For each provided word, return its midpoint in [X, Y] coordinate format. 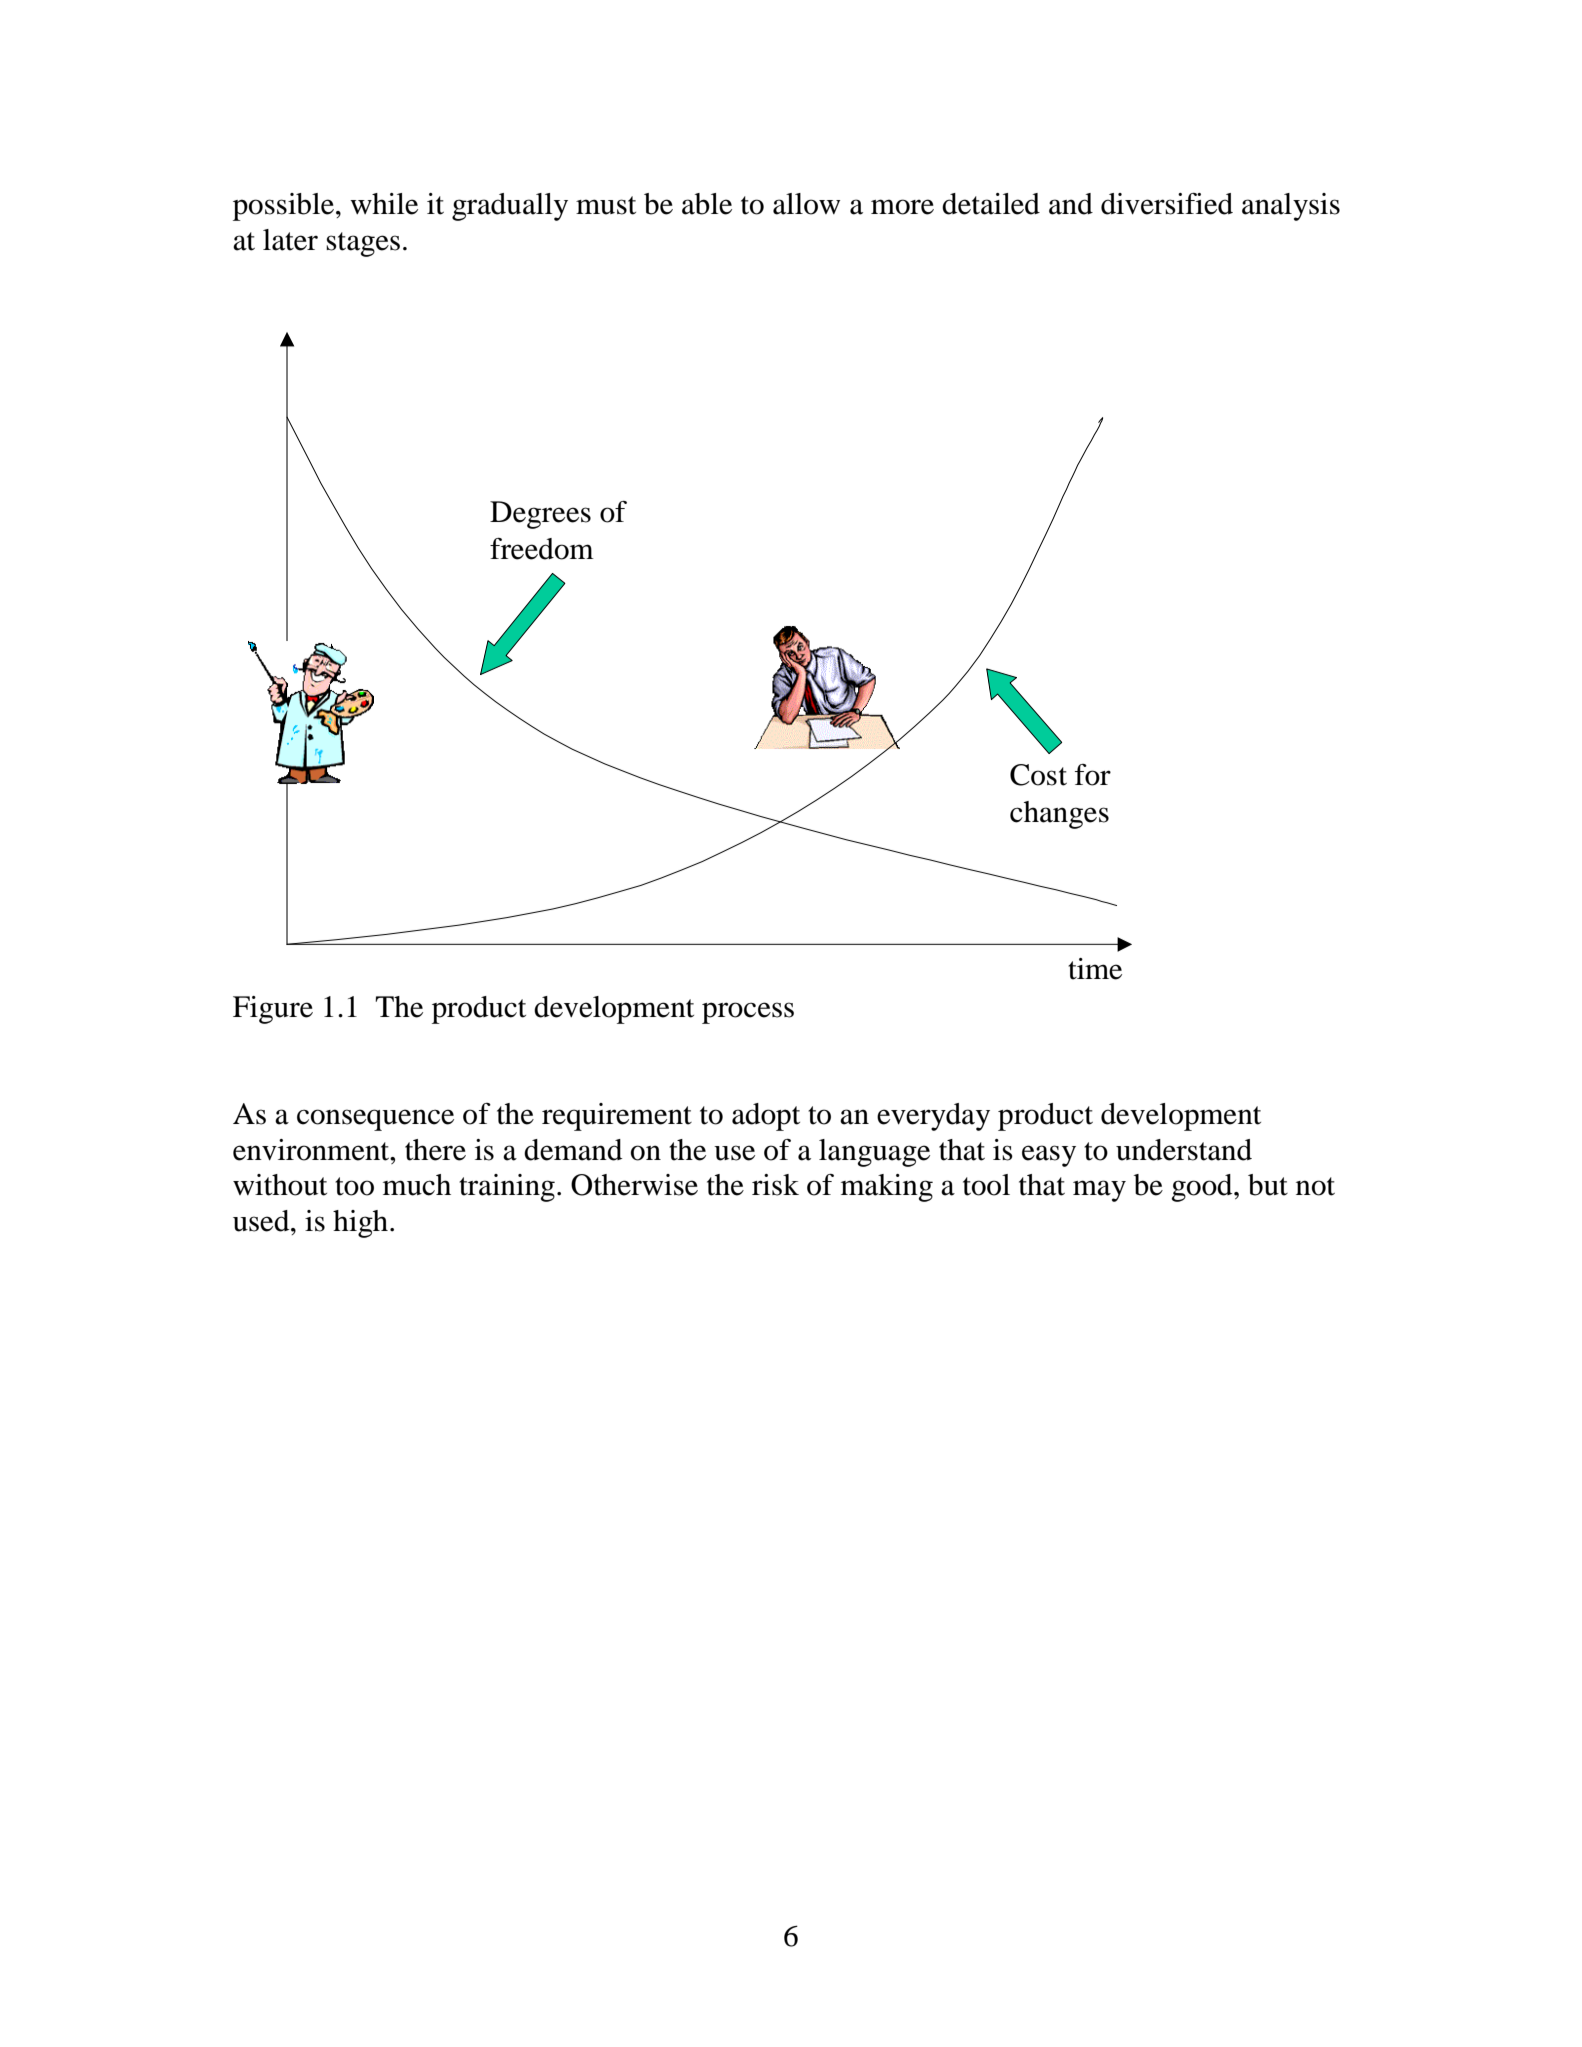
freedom [542, 549]
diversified [1167, 204]
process [748, 1013]
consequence [375, 1120]
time [1095, 969]
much [417, 1185]
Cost [1038, 775]
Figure [273, 1010]
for [1093, 775]
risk [775, 1185]
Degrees [540, 515]
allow [806, 204]
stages [363, 244]
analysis [1291, 207]
